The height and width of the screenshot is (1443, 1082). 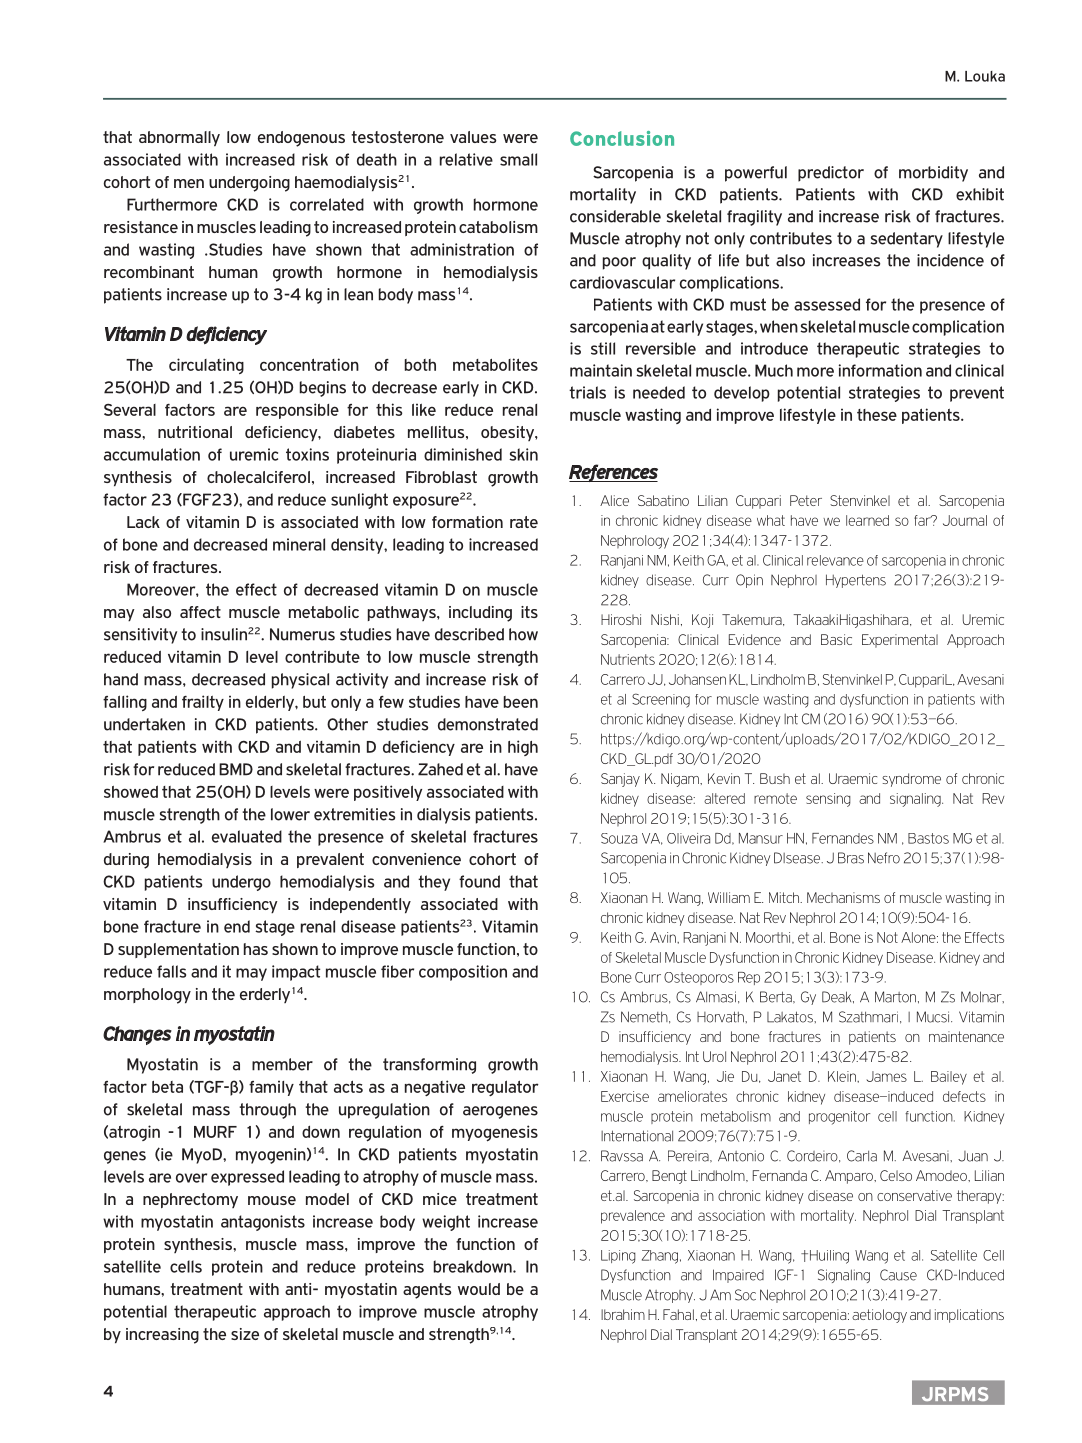 I want to click on aetiology, so click(x=879, y=1316).
